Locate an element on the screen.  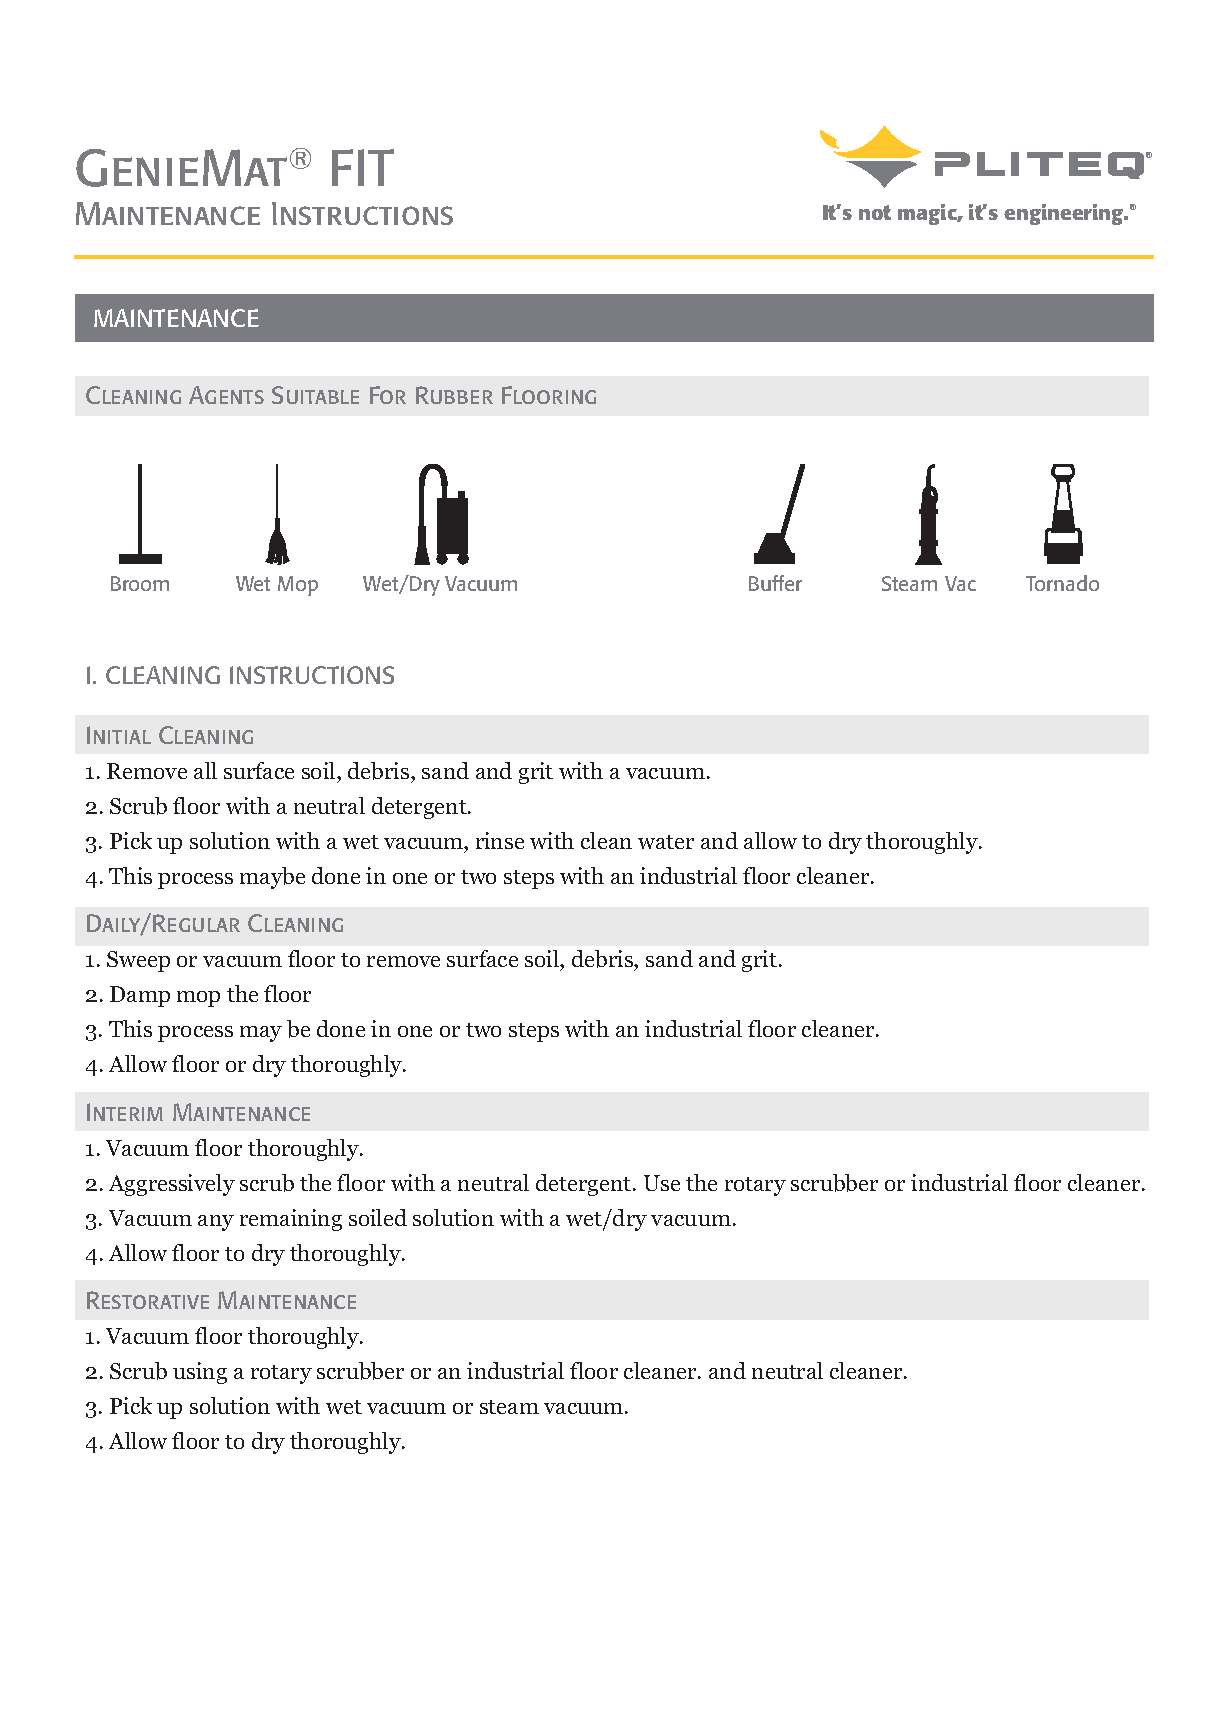
Initial is located at coordinates (119, 735).
